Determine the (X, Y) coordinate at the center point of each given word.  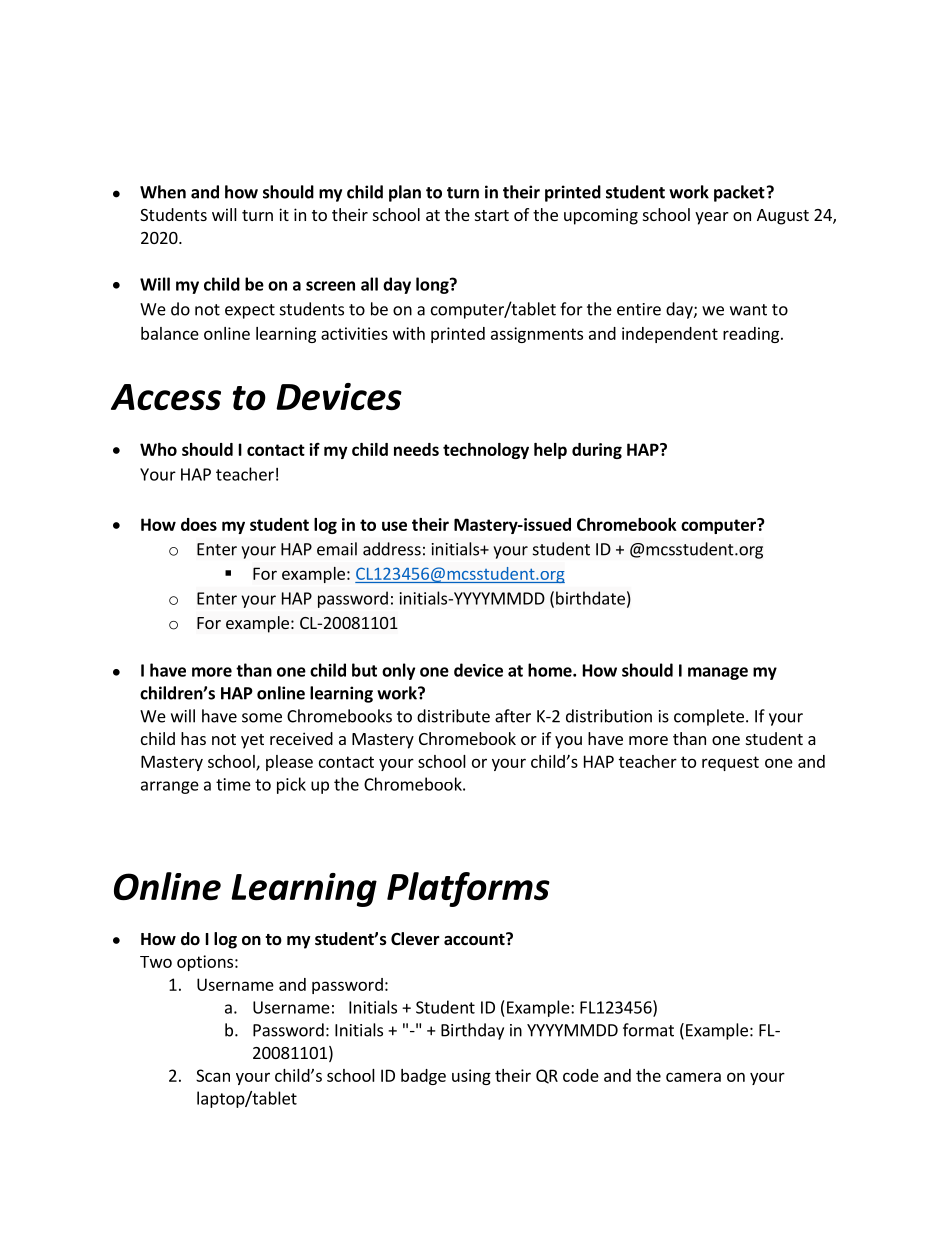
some (262, 718)
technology (486, 451)
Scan (213, 1075)
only (398, 671)
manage (718, 673)
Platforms (468, 889)
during (597, 451)
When (163, 192)
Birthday (472, 1031)
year (712, 218)
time (233, 784)
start (492, 215)
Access (166, 397)
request (730, 763)
